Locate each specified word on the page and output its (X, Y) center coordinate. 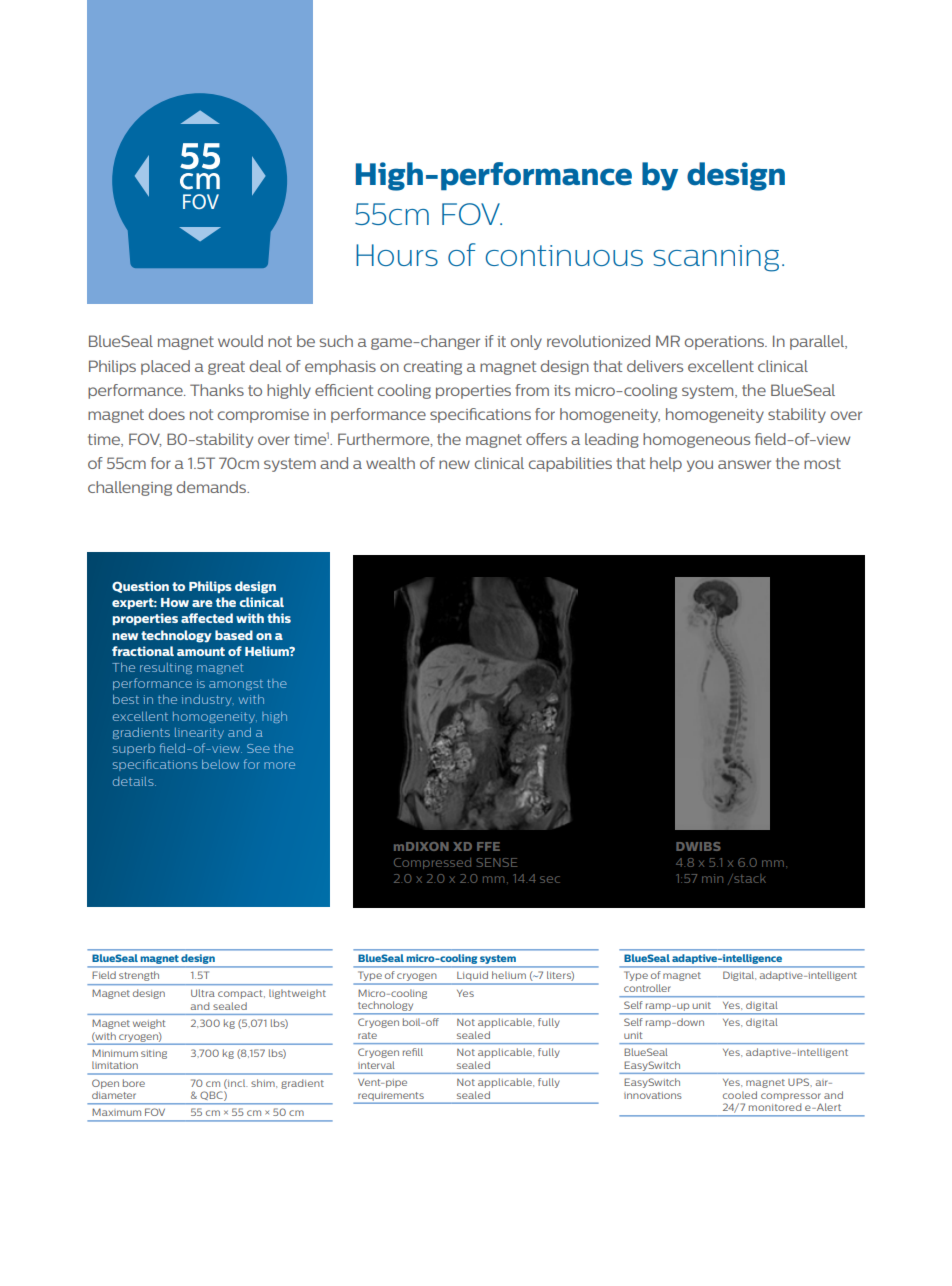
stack (749, 878)
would (240, 341)
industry (208, 700)
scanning (716, 258)
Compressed (432, 863)
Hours (397, 255)
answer (744, 464)
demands (212, 487)
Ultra (203, 993)
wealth (390, 463)
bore (134, 1083)
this (279, 618)
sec (550, 879)
